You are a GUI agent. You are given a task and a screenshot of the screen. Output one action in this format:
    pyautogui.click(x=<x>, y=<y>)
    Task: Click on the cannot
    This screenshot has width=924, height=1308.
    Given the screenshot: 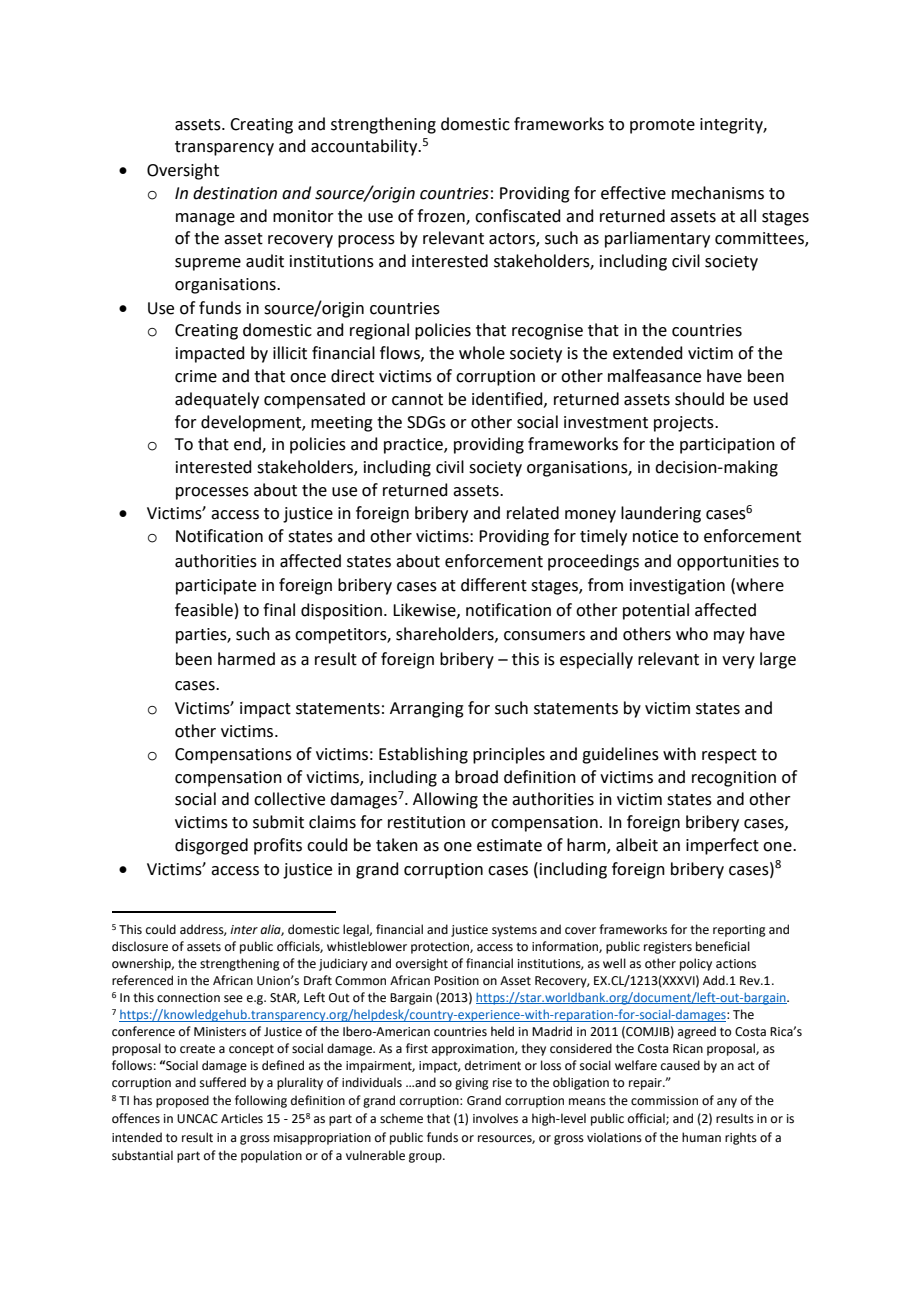 What is the action you would take?
    pyautogui.click(x=417, y=400)
